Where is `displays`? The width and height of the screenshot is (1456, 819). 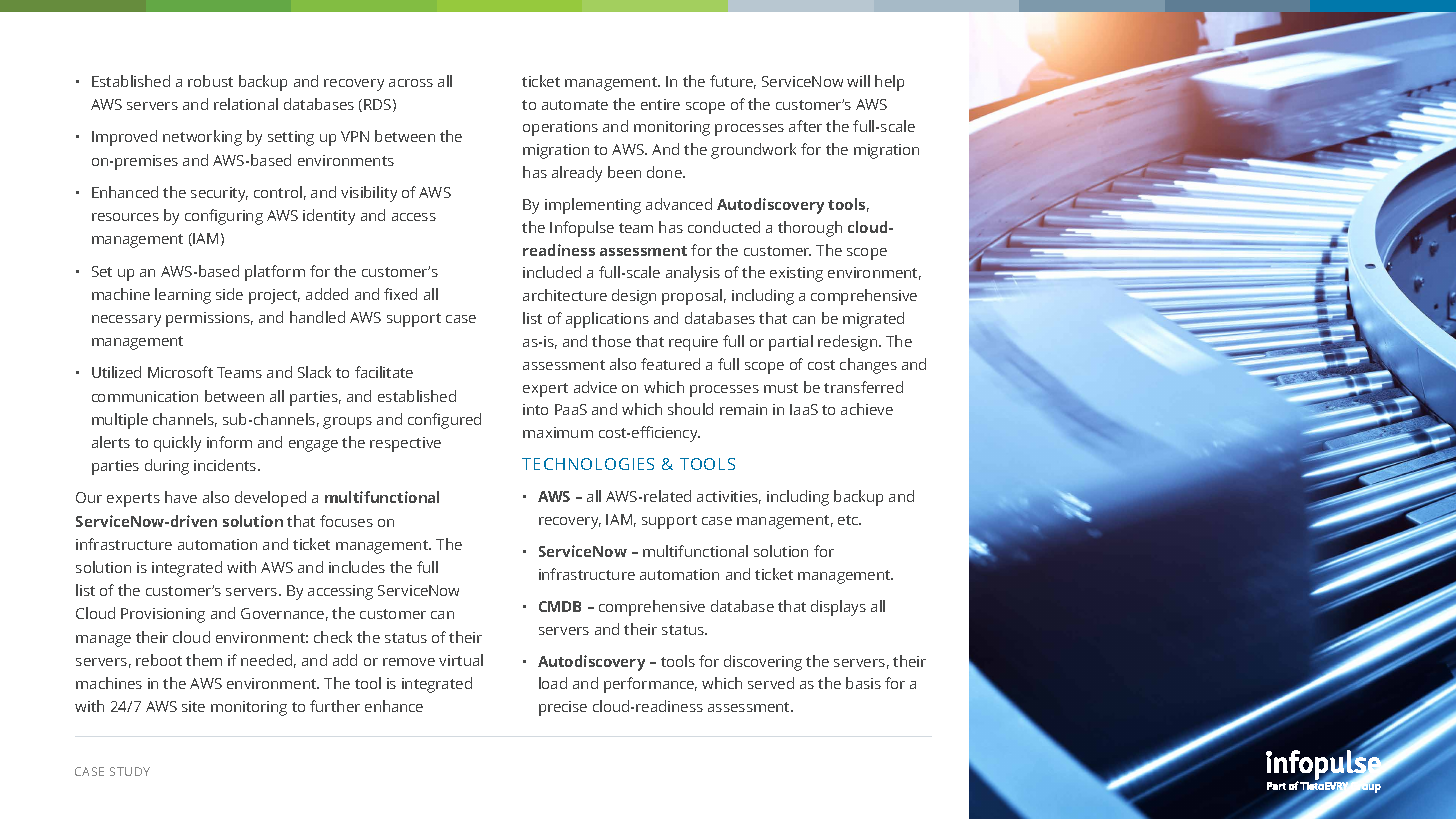 displays is located at coordinates (838, 608).
